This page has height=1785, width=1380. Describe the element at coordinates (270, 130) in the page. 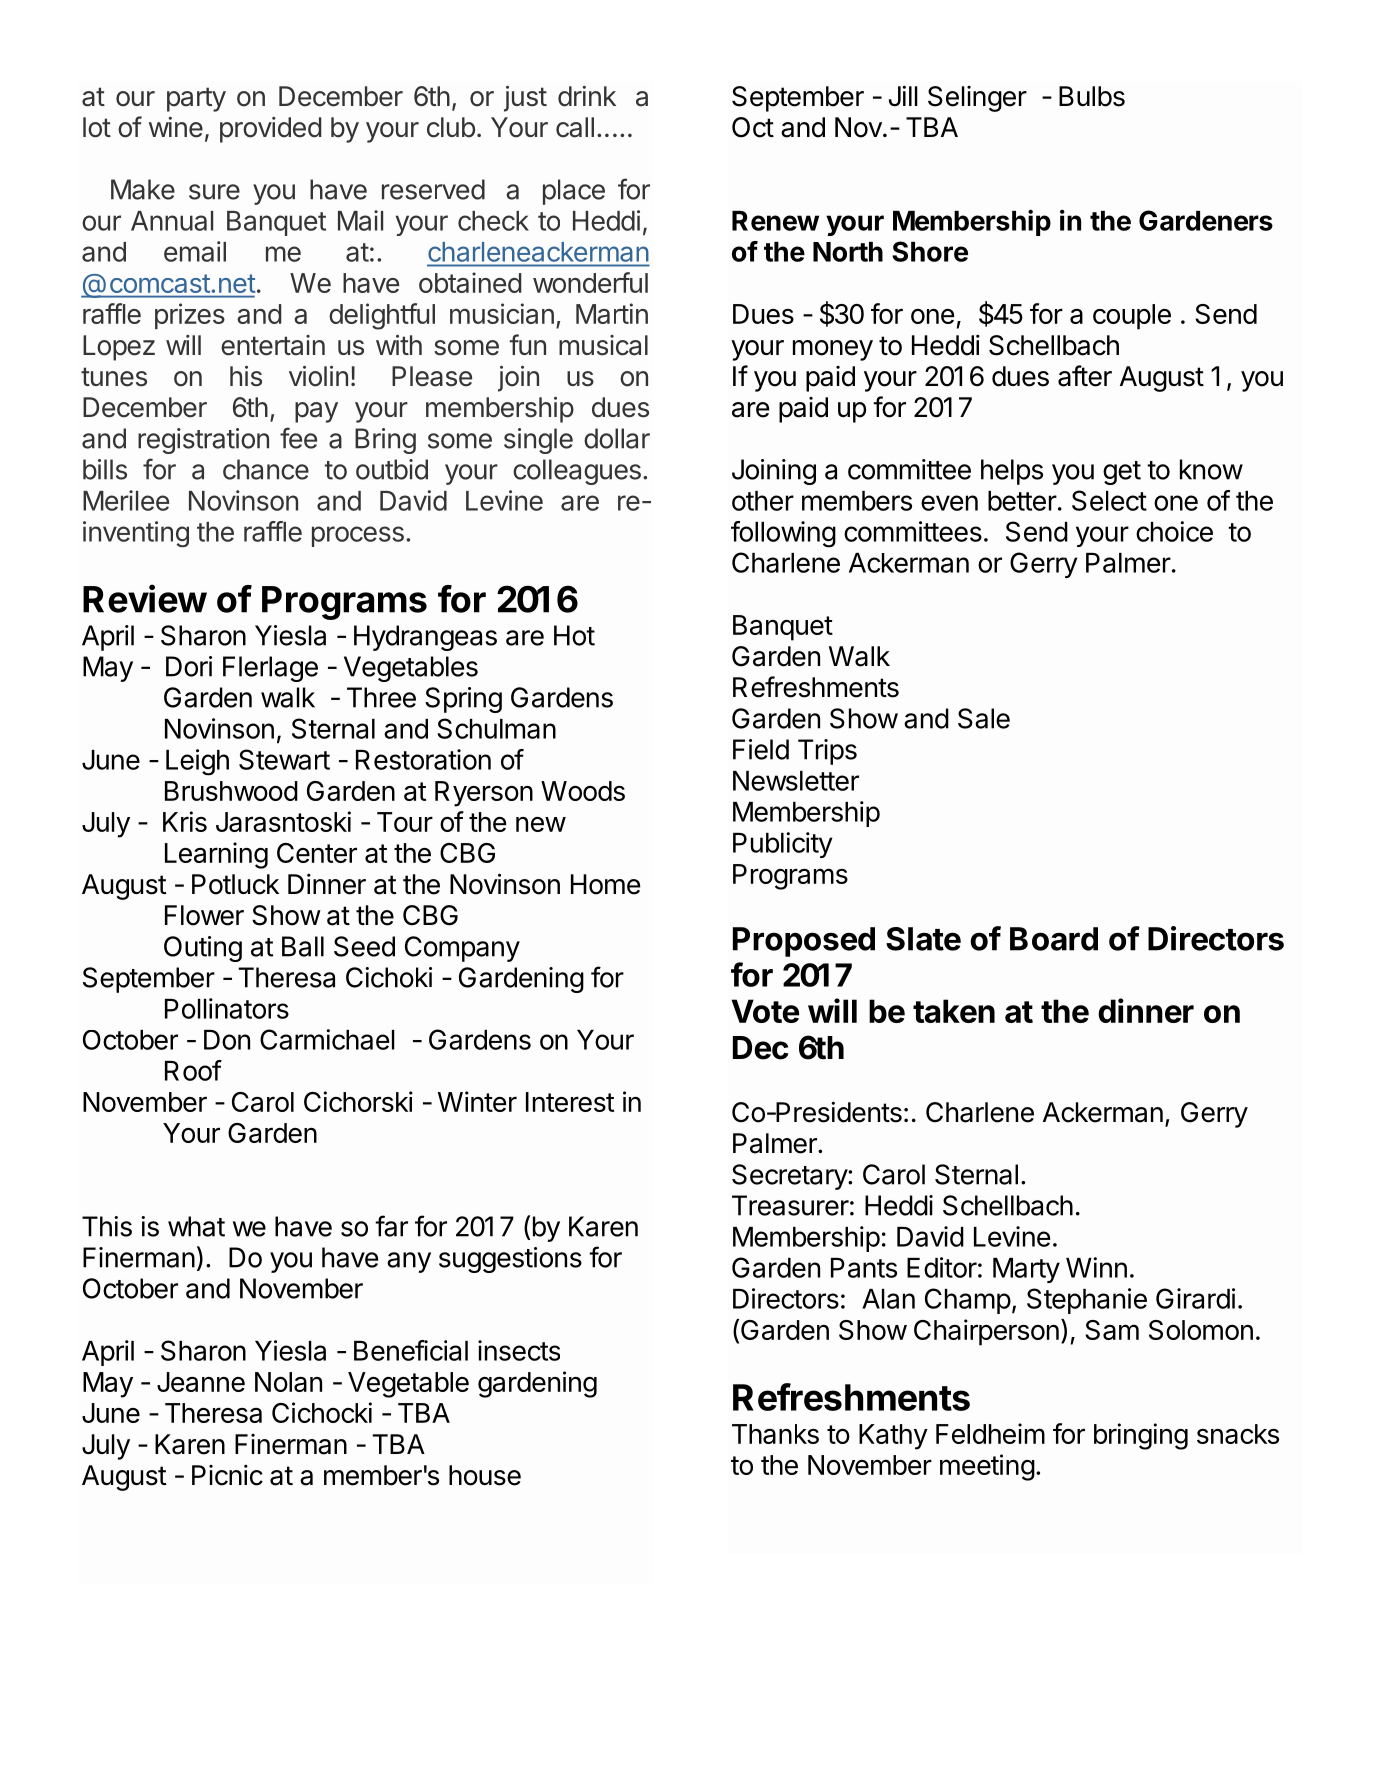

I see `provided` at that location.
